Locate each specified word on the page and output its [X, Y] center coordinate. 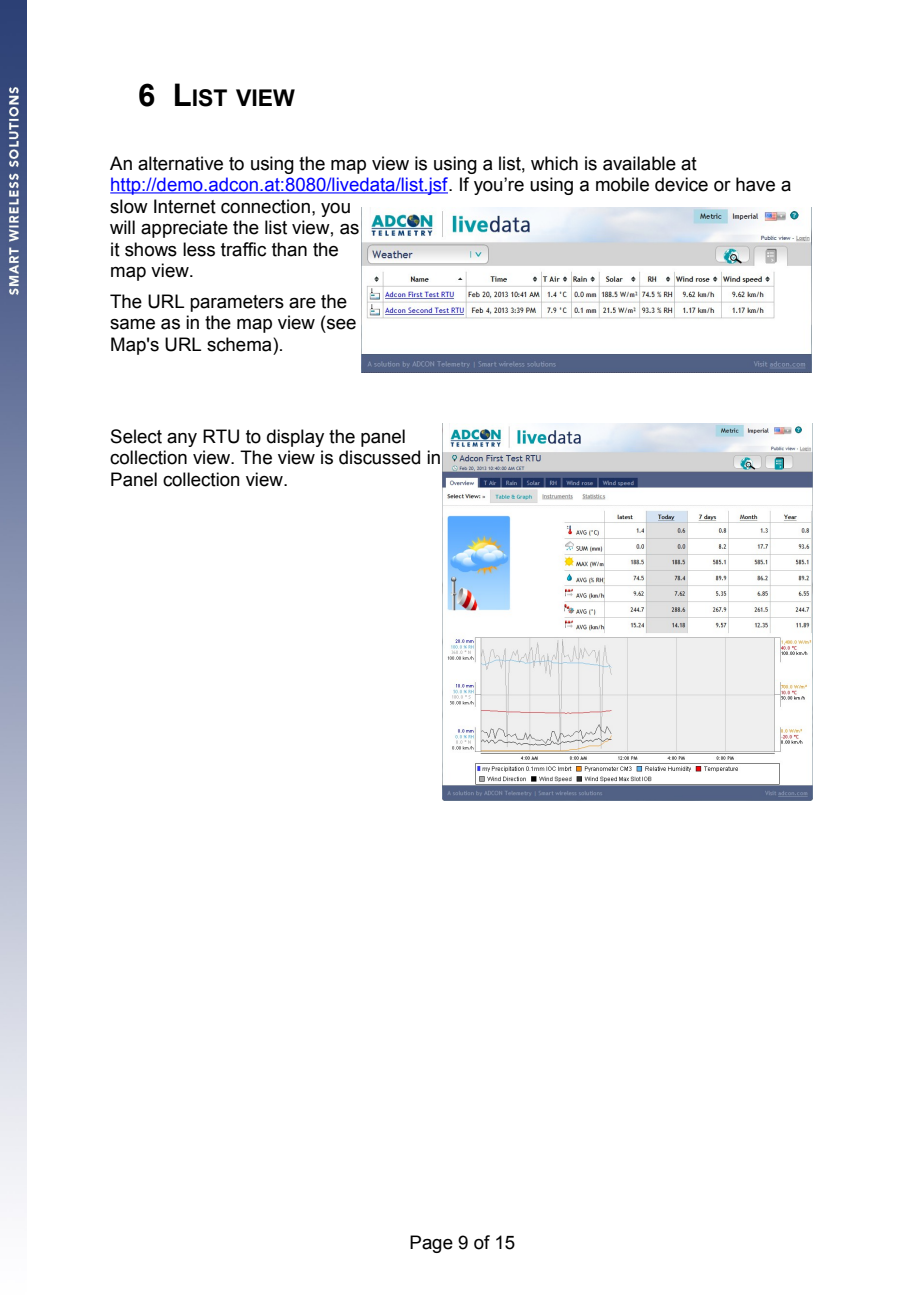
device [681, 184]
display [295, 438]
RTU [221, 436]
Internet [185, 206]
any [182, 440]
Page [431, 1244]
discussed [379, 457]
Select [136, 436]
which [554, 163]
